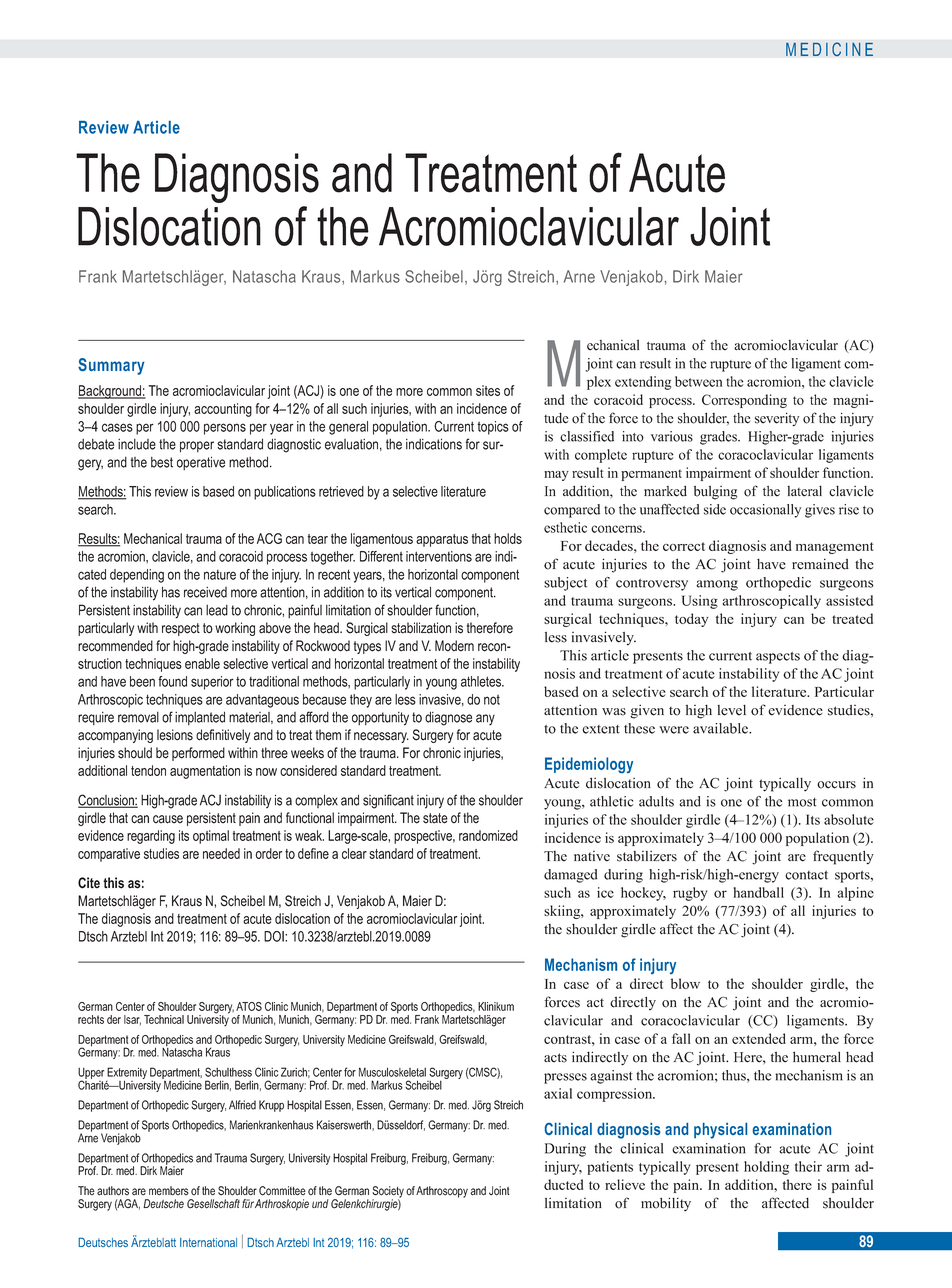 The height and width of the screenshot is (1288, 952). Describe the element at coordinates (488, 390) in the screenshot. I see `sites` at that location.
